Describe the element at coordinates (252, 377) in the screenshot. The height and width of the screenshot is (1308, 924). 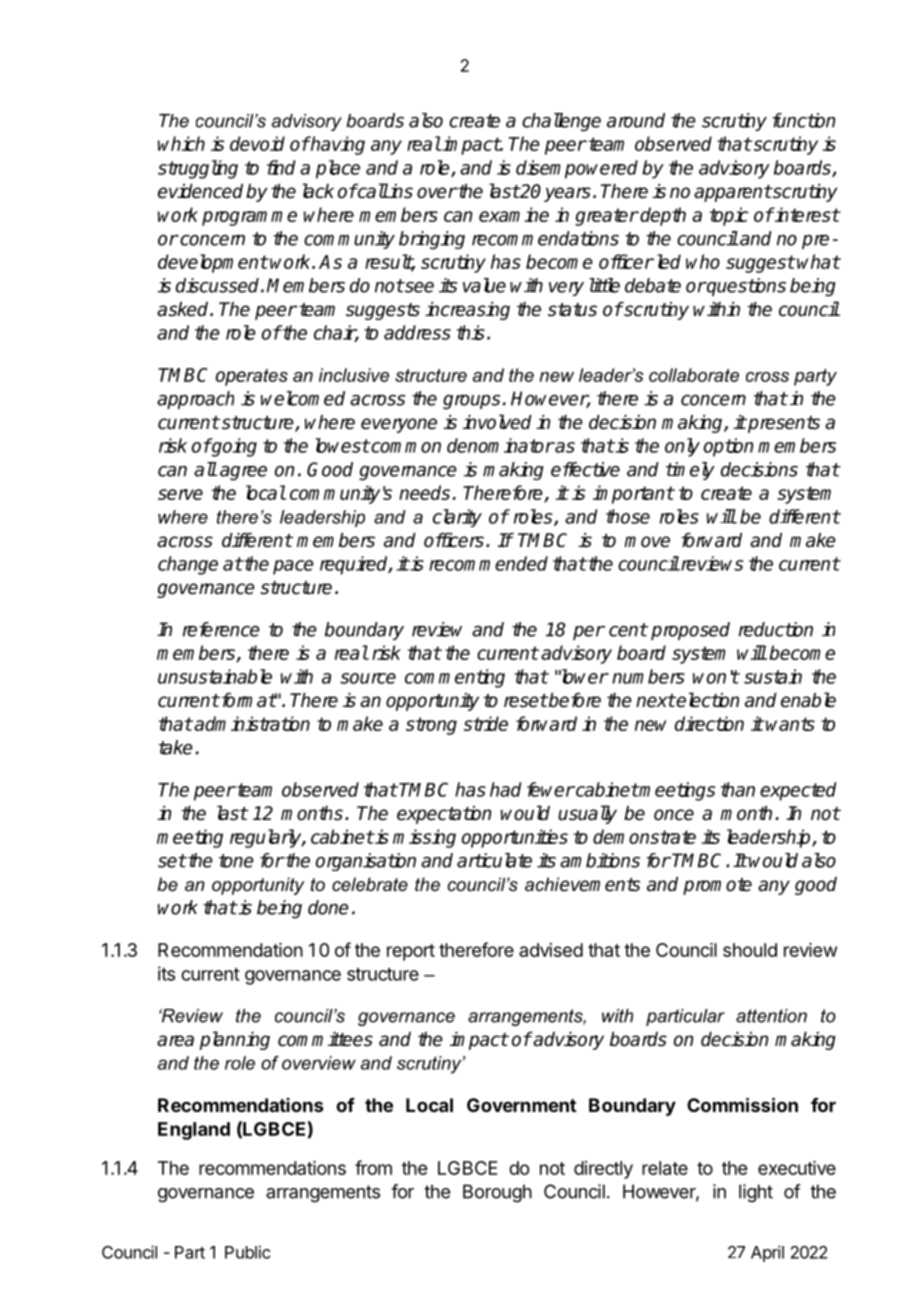
I see `operates` at that location.
